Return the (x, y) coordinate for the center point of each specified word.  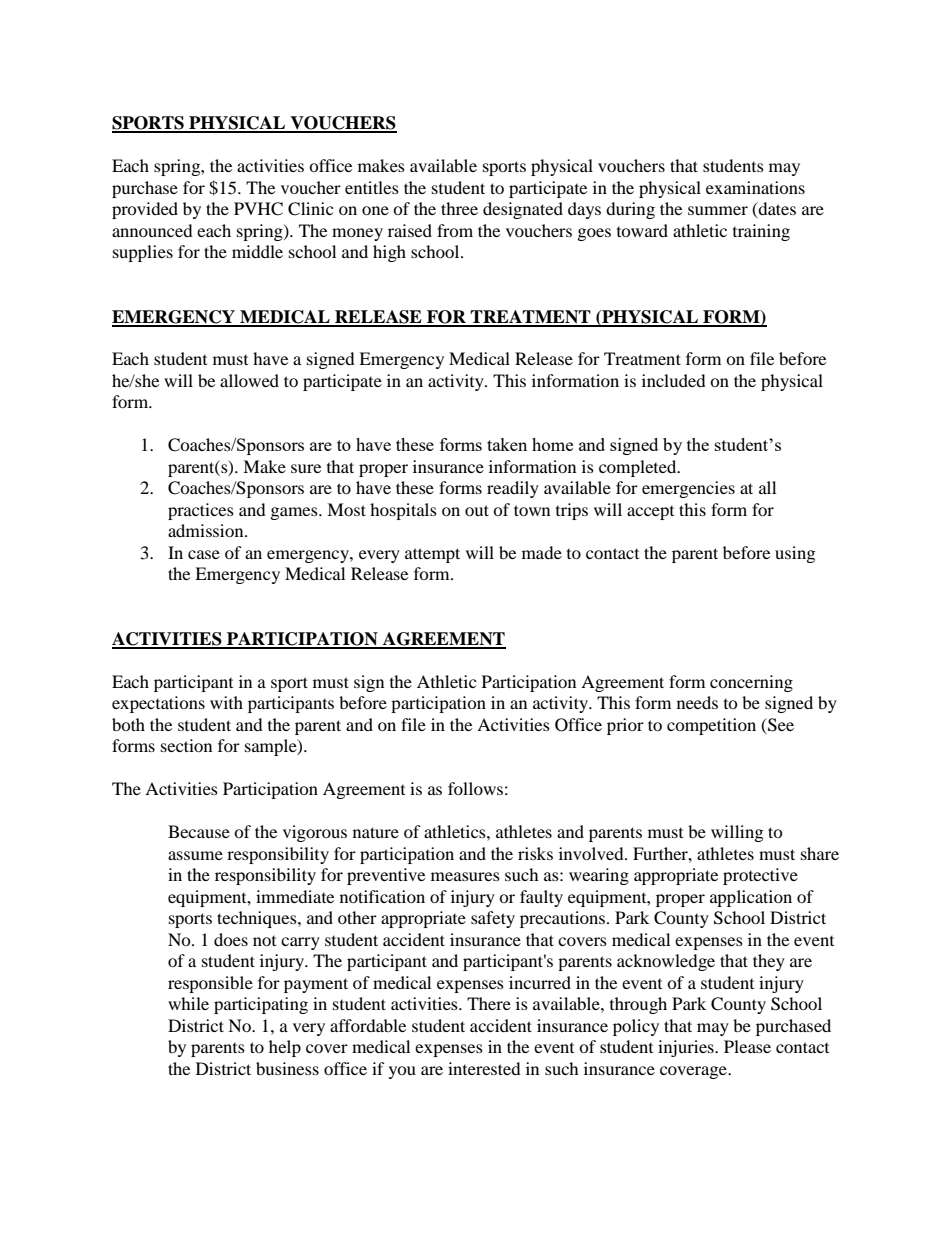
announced (152, 230)
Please (747, 1046)
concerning (751, 683)
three (459, 208)
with (226, 702)
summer (718, 210)
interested (484, 1068)
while (188, 1003)
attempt (432, 555)
